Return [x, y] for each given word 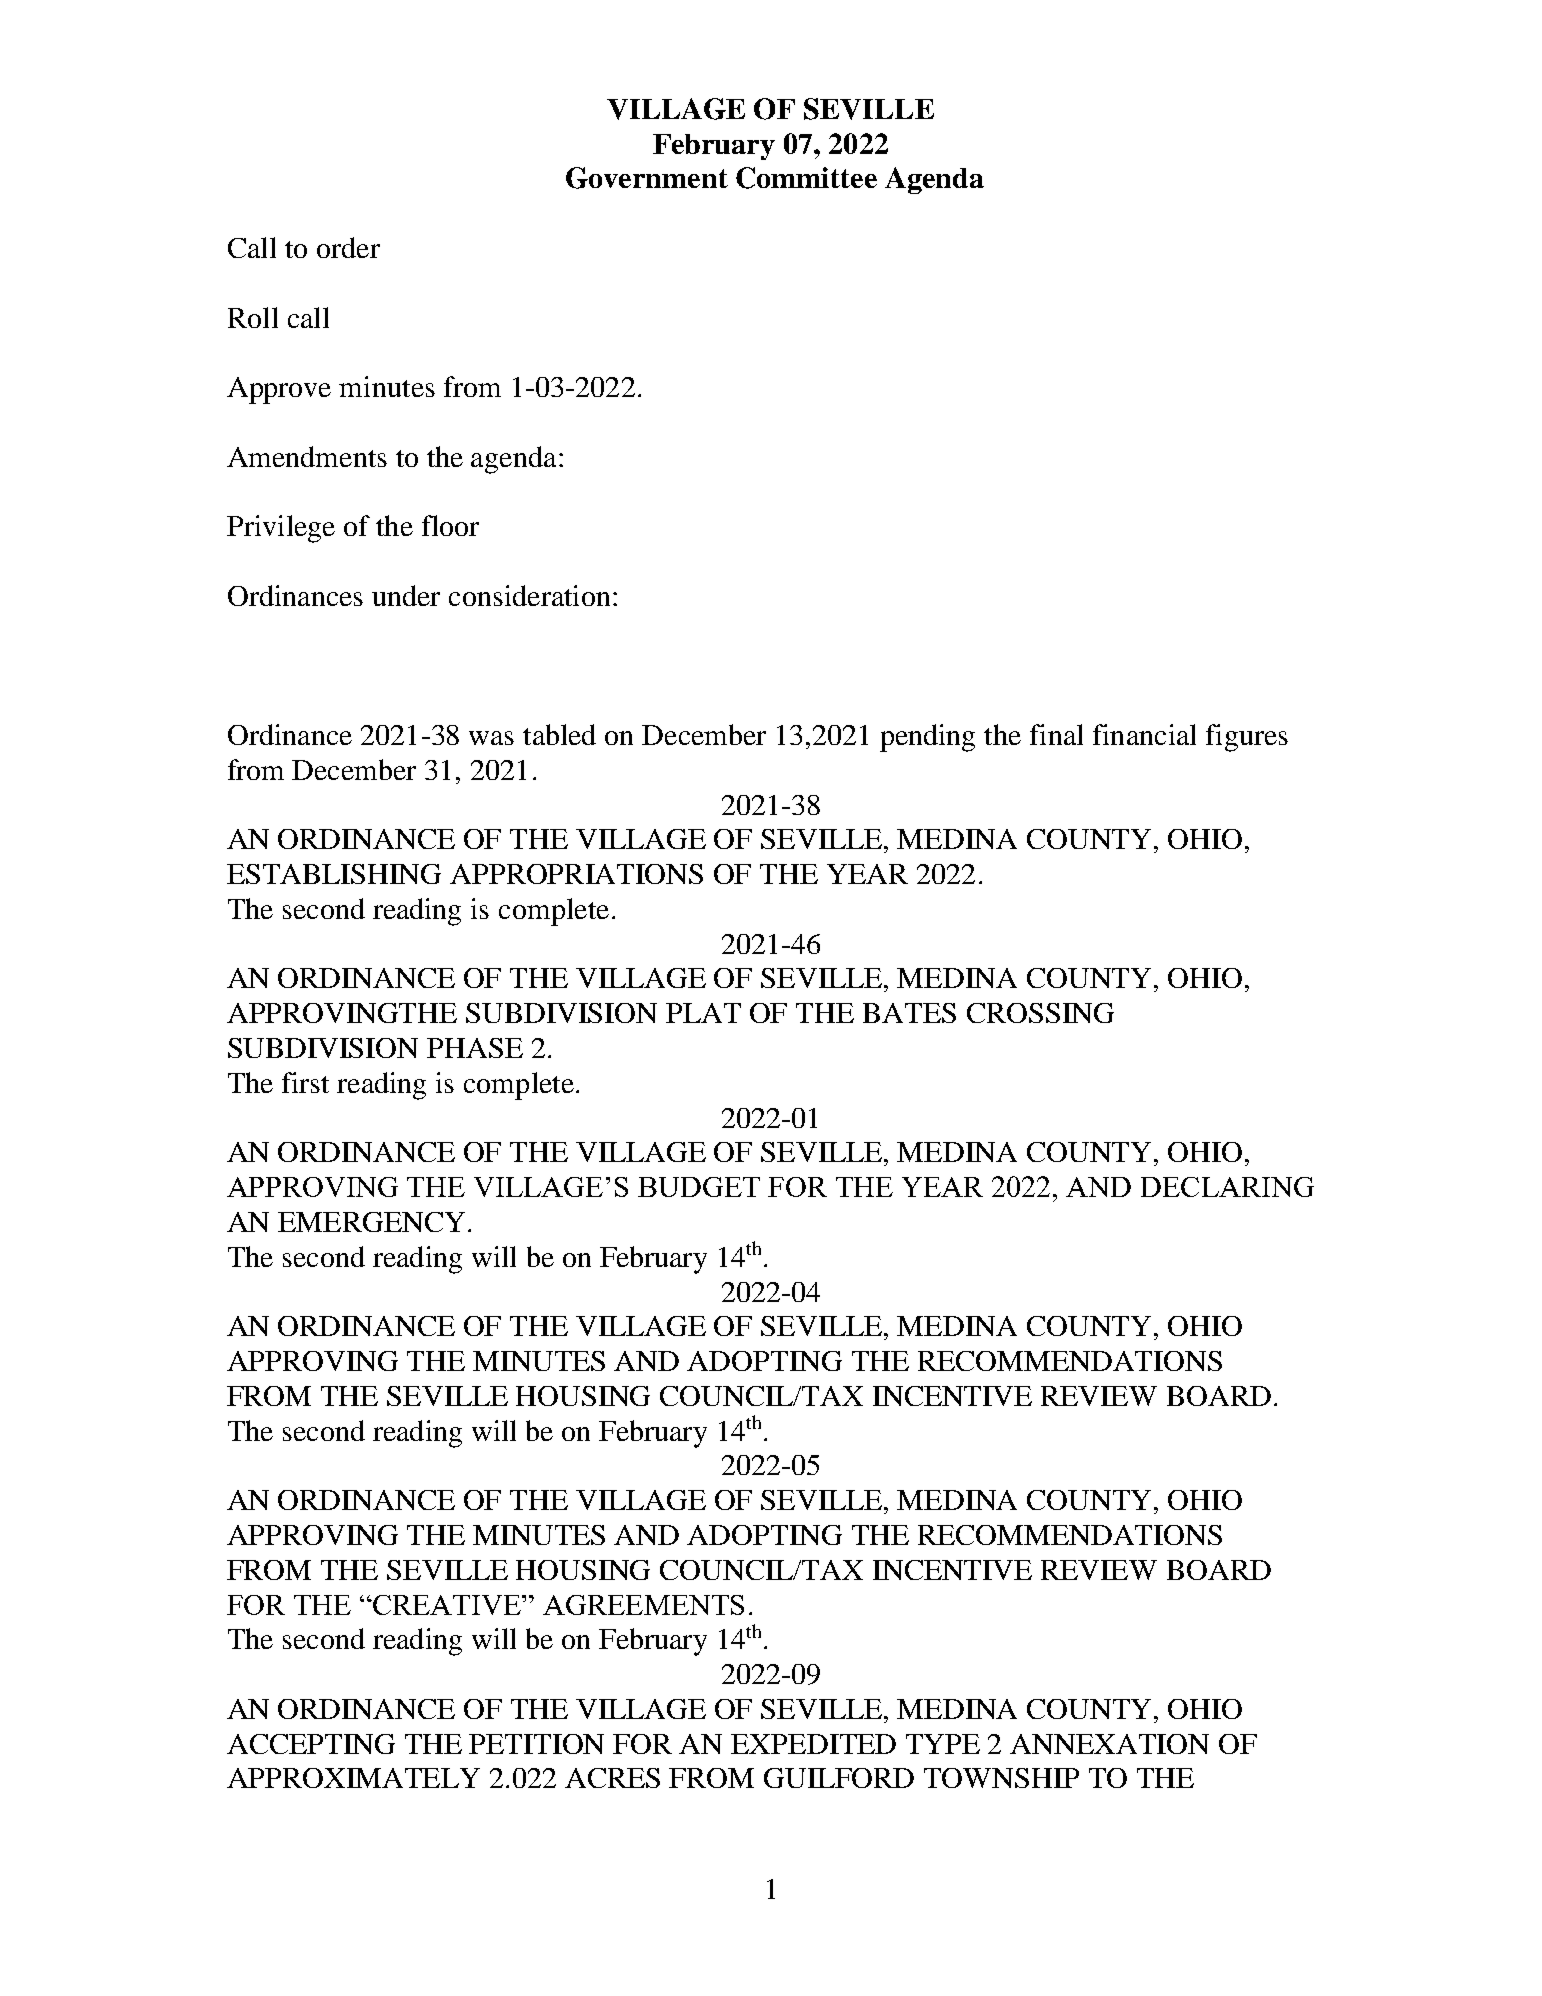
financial [1144, 734]
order [348, 247]
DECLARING [1227, 1187]
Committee [806, 178]
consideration [529, 595]
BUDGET [699, 1187]
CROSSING [1040, 1013]
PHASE [475, 1048]
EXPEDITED [813, 1744]
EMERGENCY [371, 1222]
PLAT [703, 1013]
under [406, 595]
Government [647, 178]
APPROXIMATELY [353, 1778]
